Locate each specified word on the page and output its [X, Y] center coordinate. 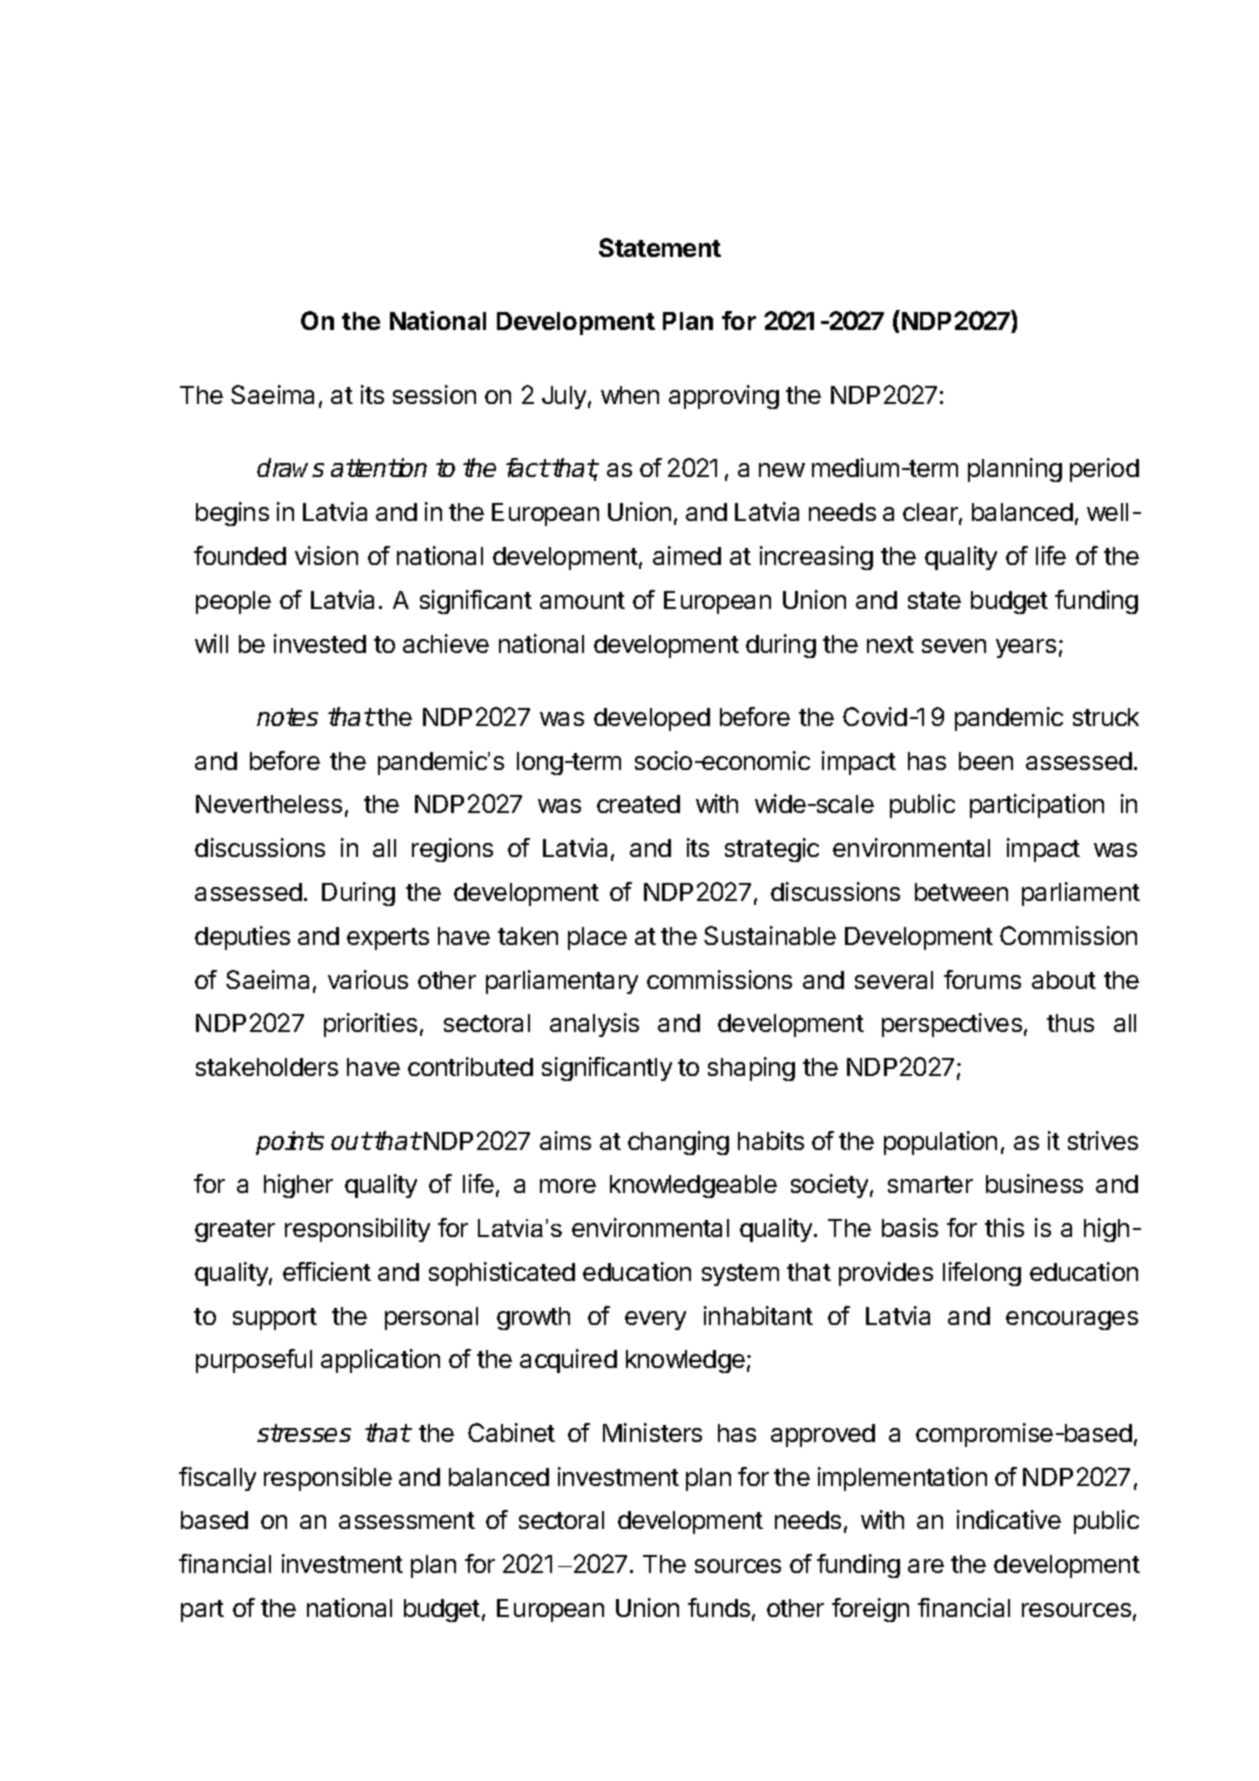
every [655, 1320]
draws [290, 467]
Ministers [652, 1432]
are [926, 1566]
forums [982, 979]
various [368, 979]
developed [652, 719]
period [1104, 470]
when [630, 395]
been [986, 761]
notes [287, 717]
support [275, 1319]
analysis [594, 1025]
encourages [1072, 1320]
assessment [407, 1520]
